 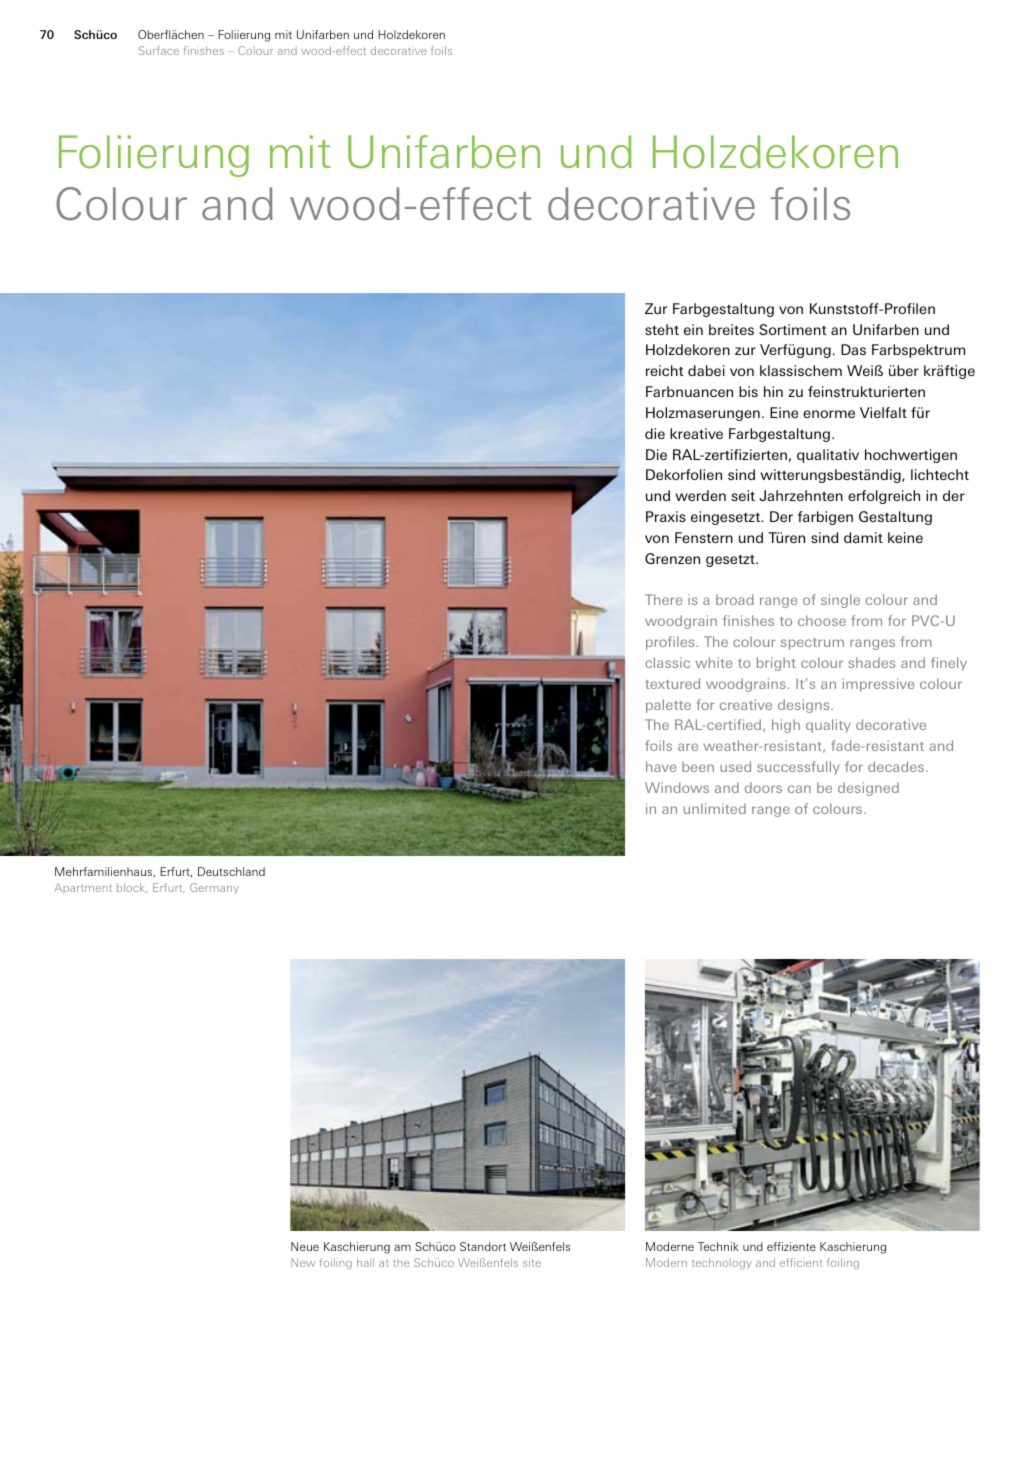 I want to click on Surface, so click(x=159, y=50).
